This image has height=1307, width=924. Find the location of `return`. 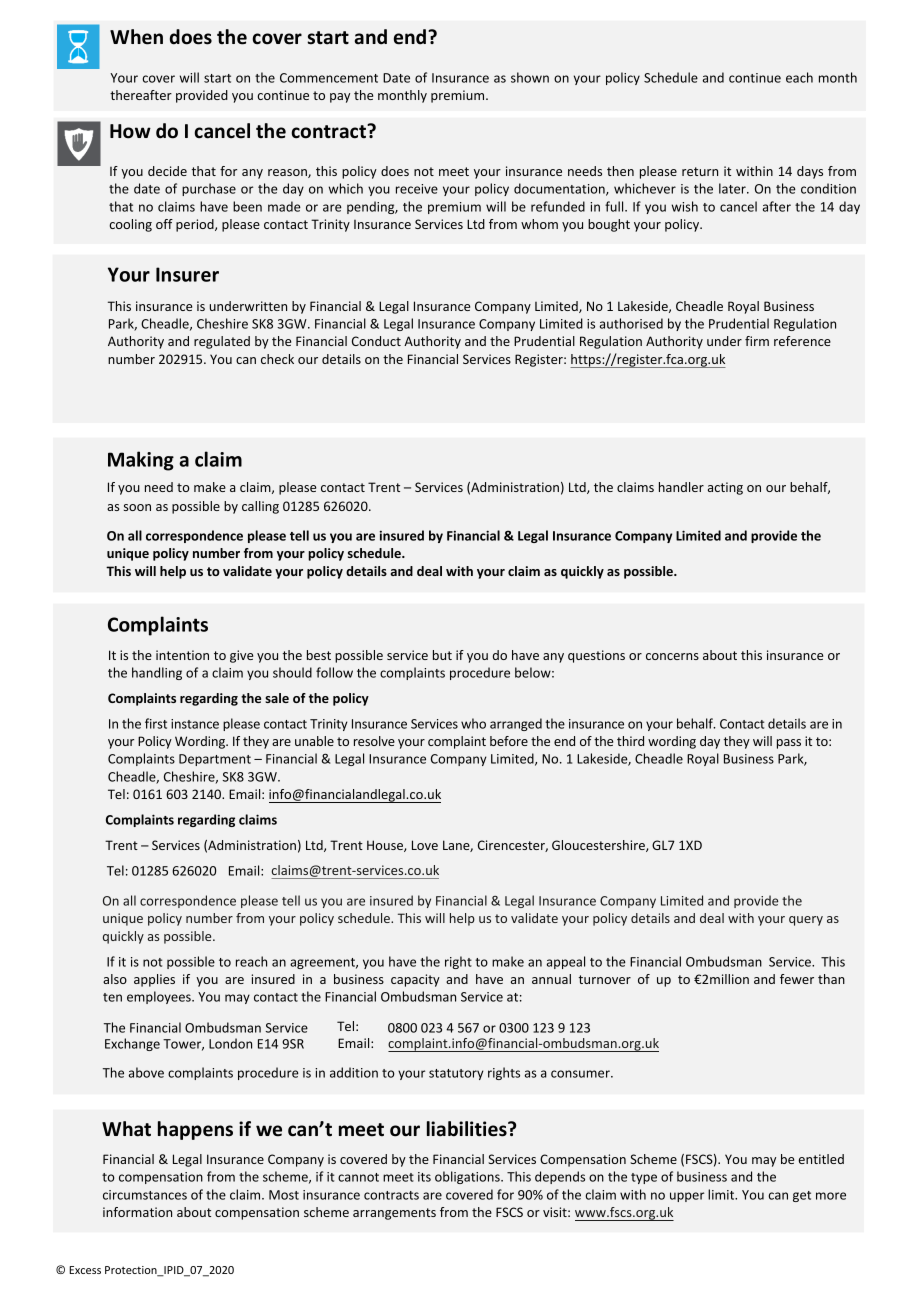

return is located at coordinates (700, 171).
